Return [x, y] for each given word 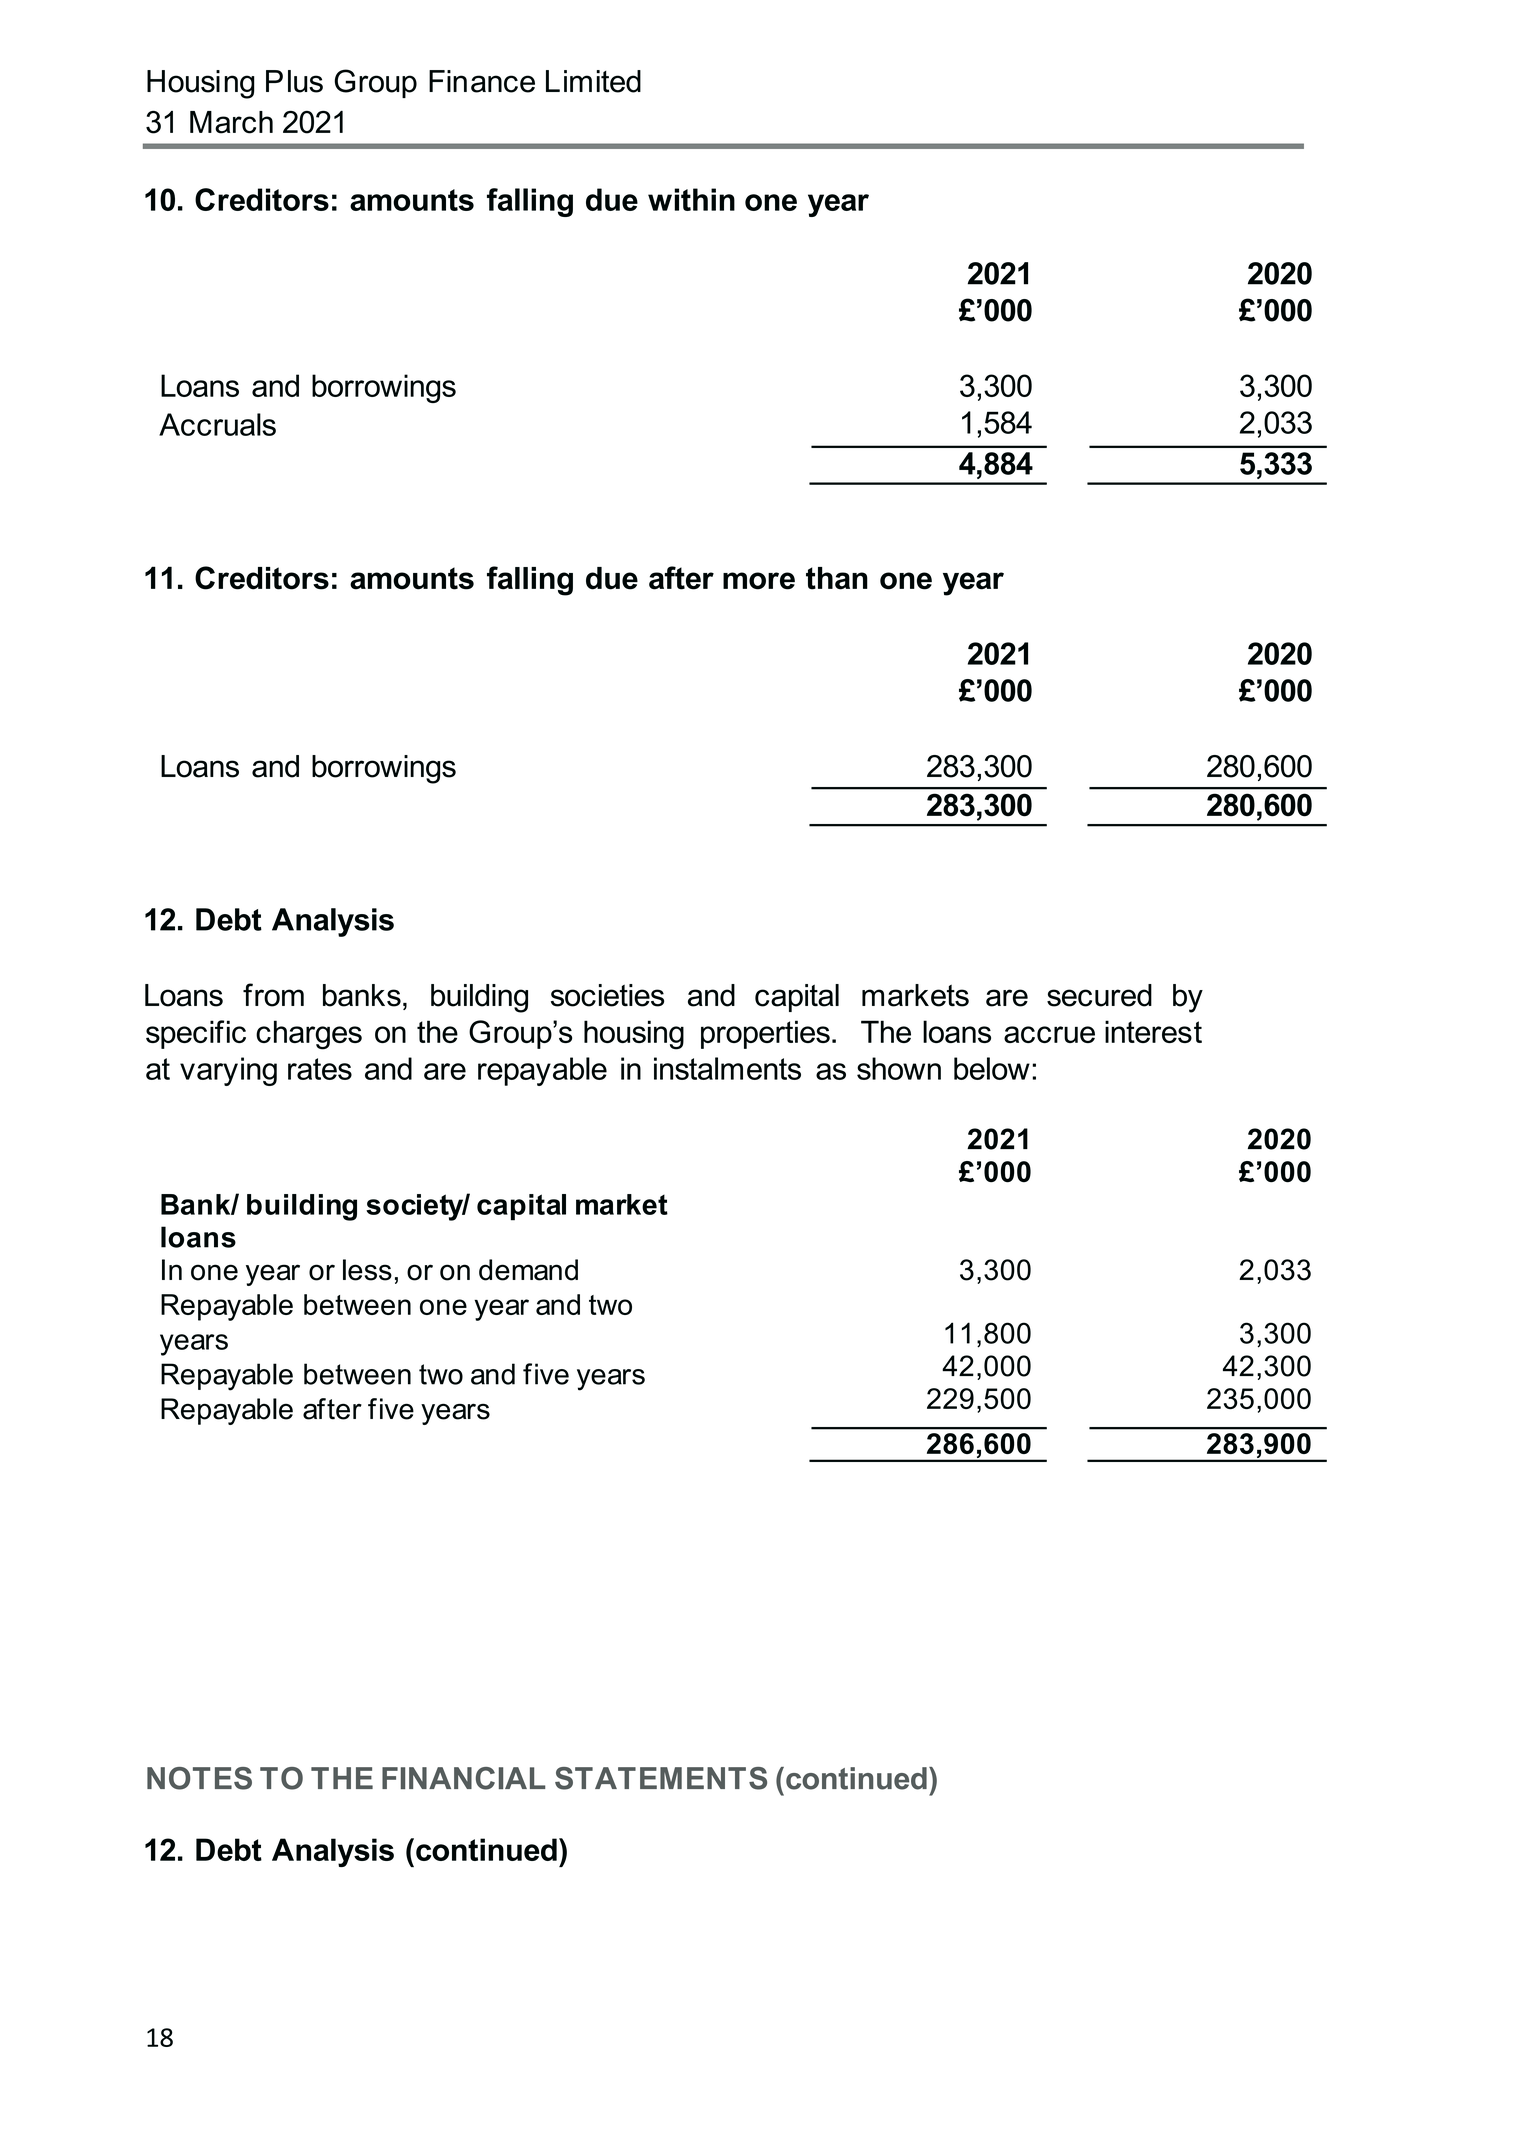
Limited [593, 81]
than [837, 578]
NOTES [199, 1778]
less [367, 1270]
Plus [294, 81]
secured [1099, 995]
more [759, 581]
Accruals [217, 424]
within [691, 199]
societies [607, 995]
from [273, 995]
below [992, 1068]
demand [528, 1270]
